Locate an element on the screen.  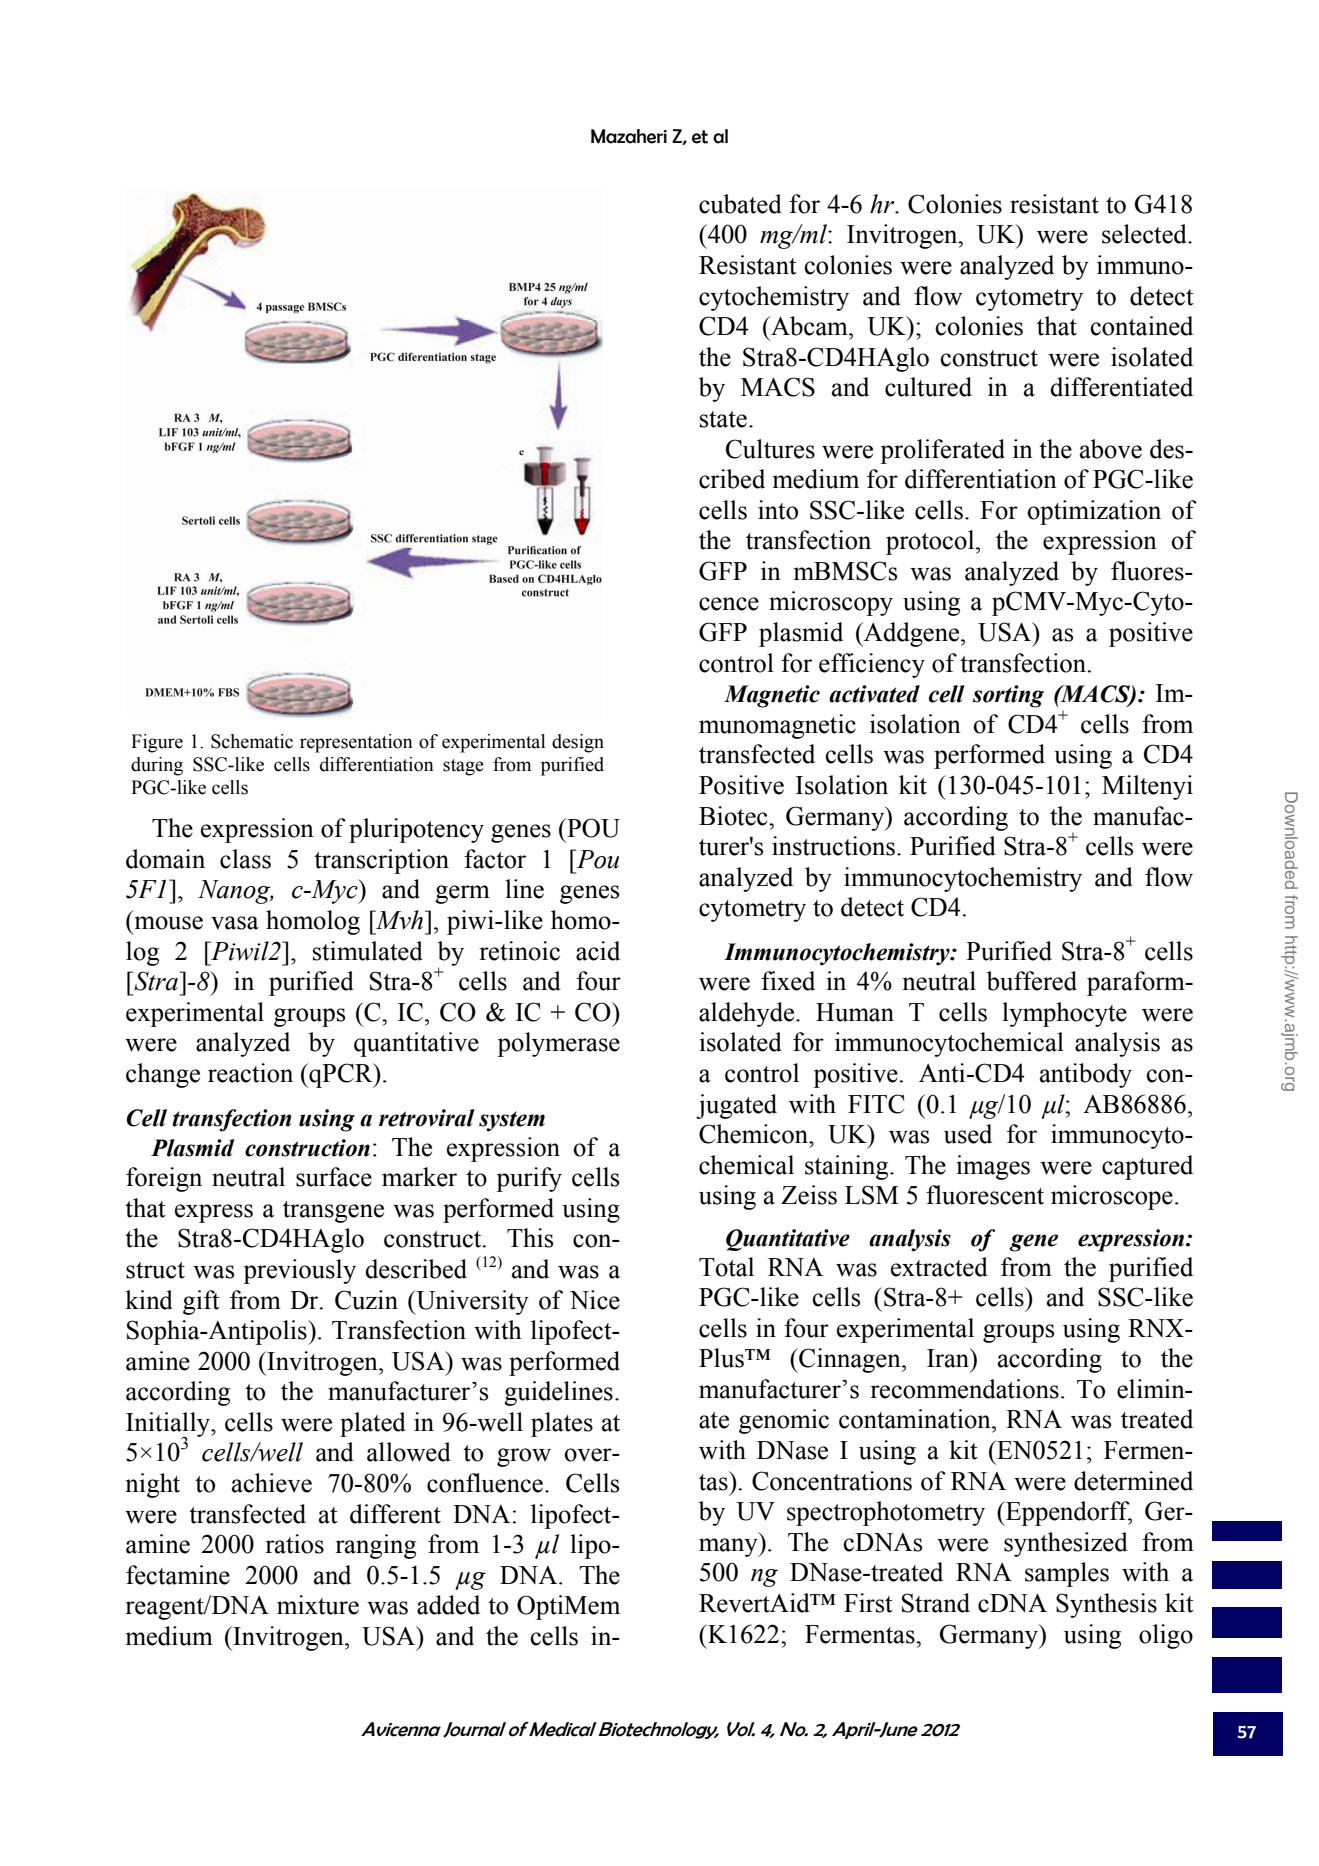
acid is located at coordinates (598, 951).
